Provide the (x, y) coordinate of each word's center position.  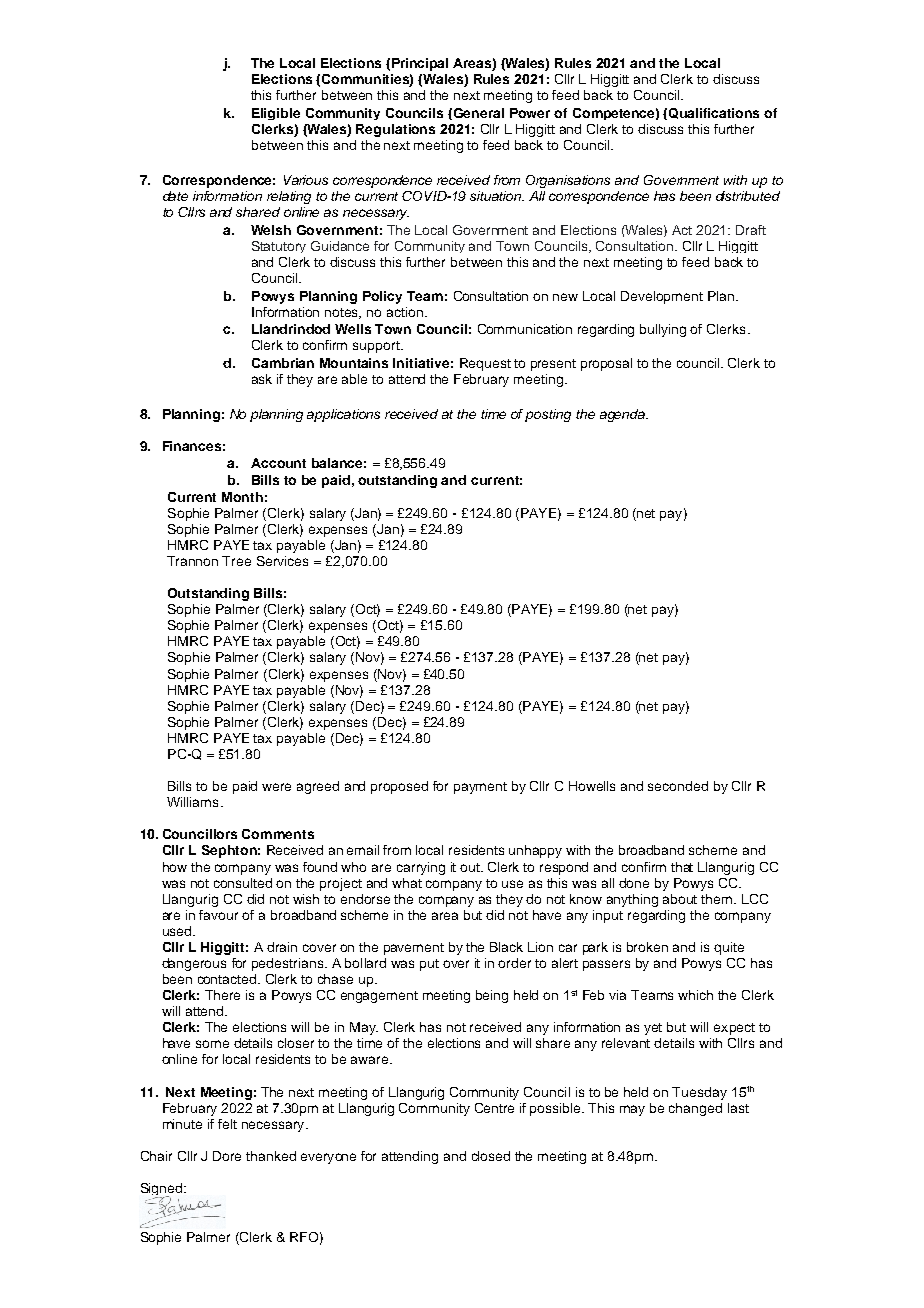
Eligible (276, 114)
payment (480, 788)
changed (695, 1109)
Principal (420, 64)
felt (227, 1124)
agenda (624, 415)
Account (278, 463)
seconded (678, 786)
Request (485, 364)
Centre (494, 1108)
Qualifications (714, 113)
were (276, 787)
